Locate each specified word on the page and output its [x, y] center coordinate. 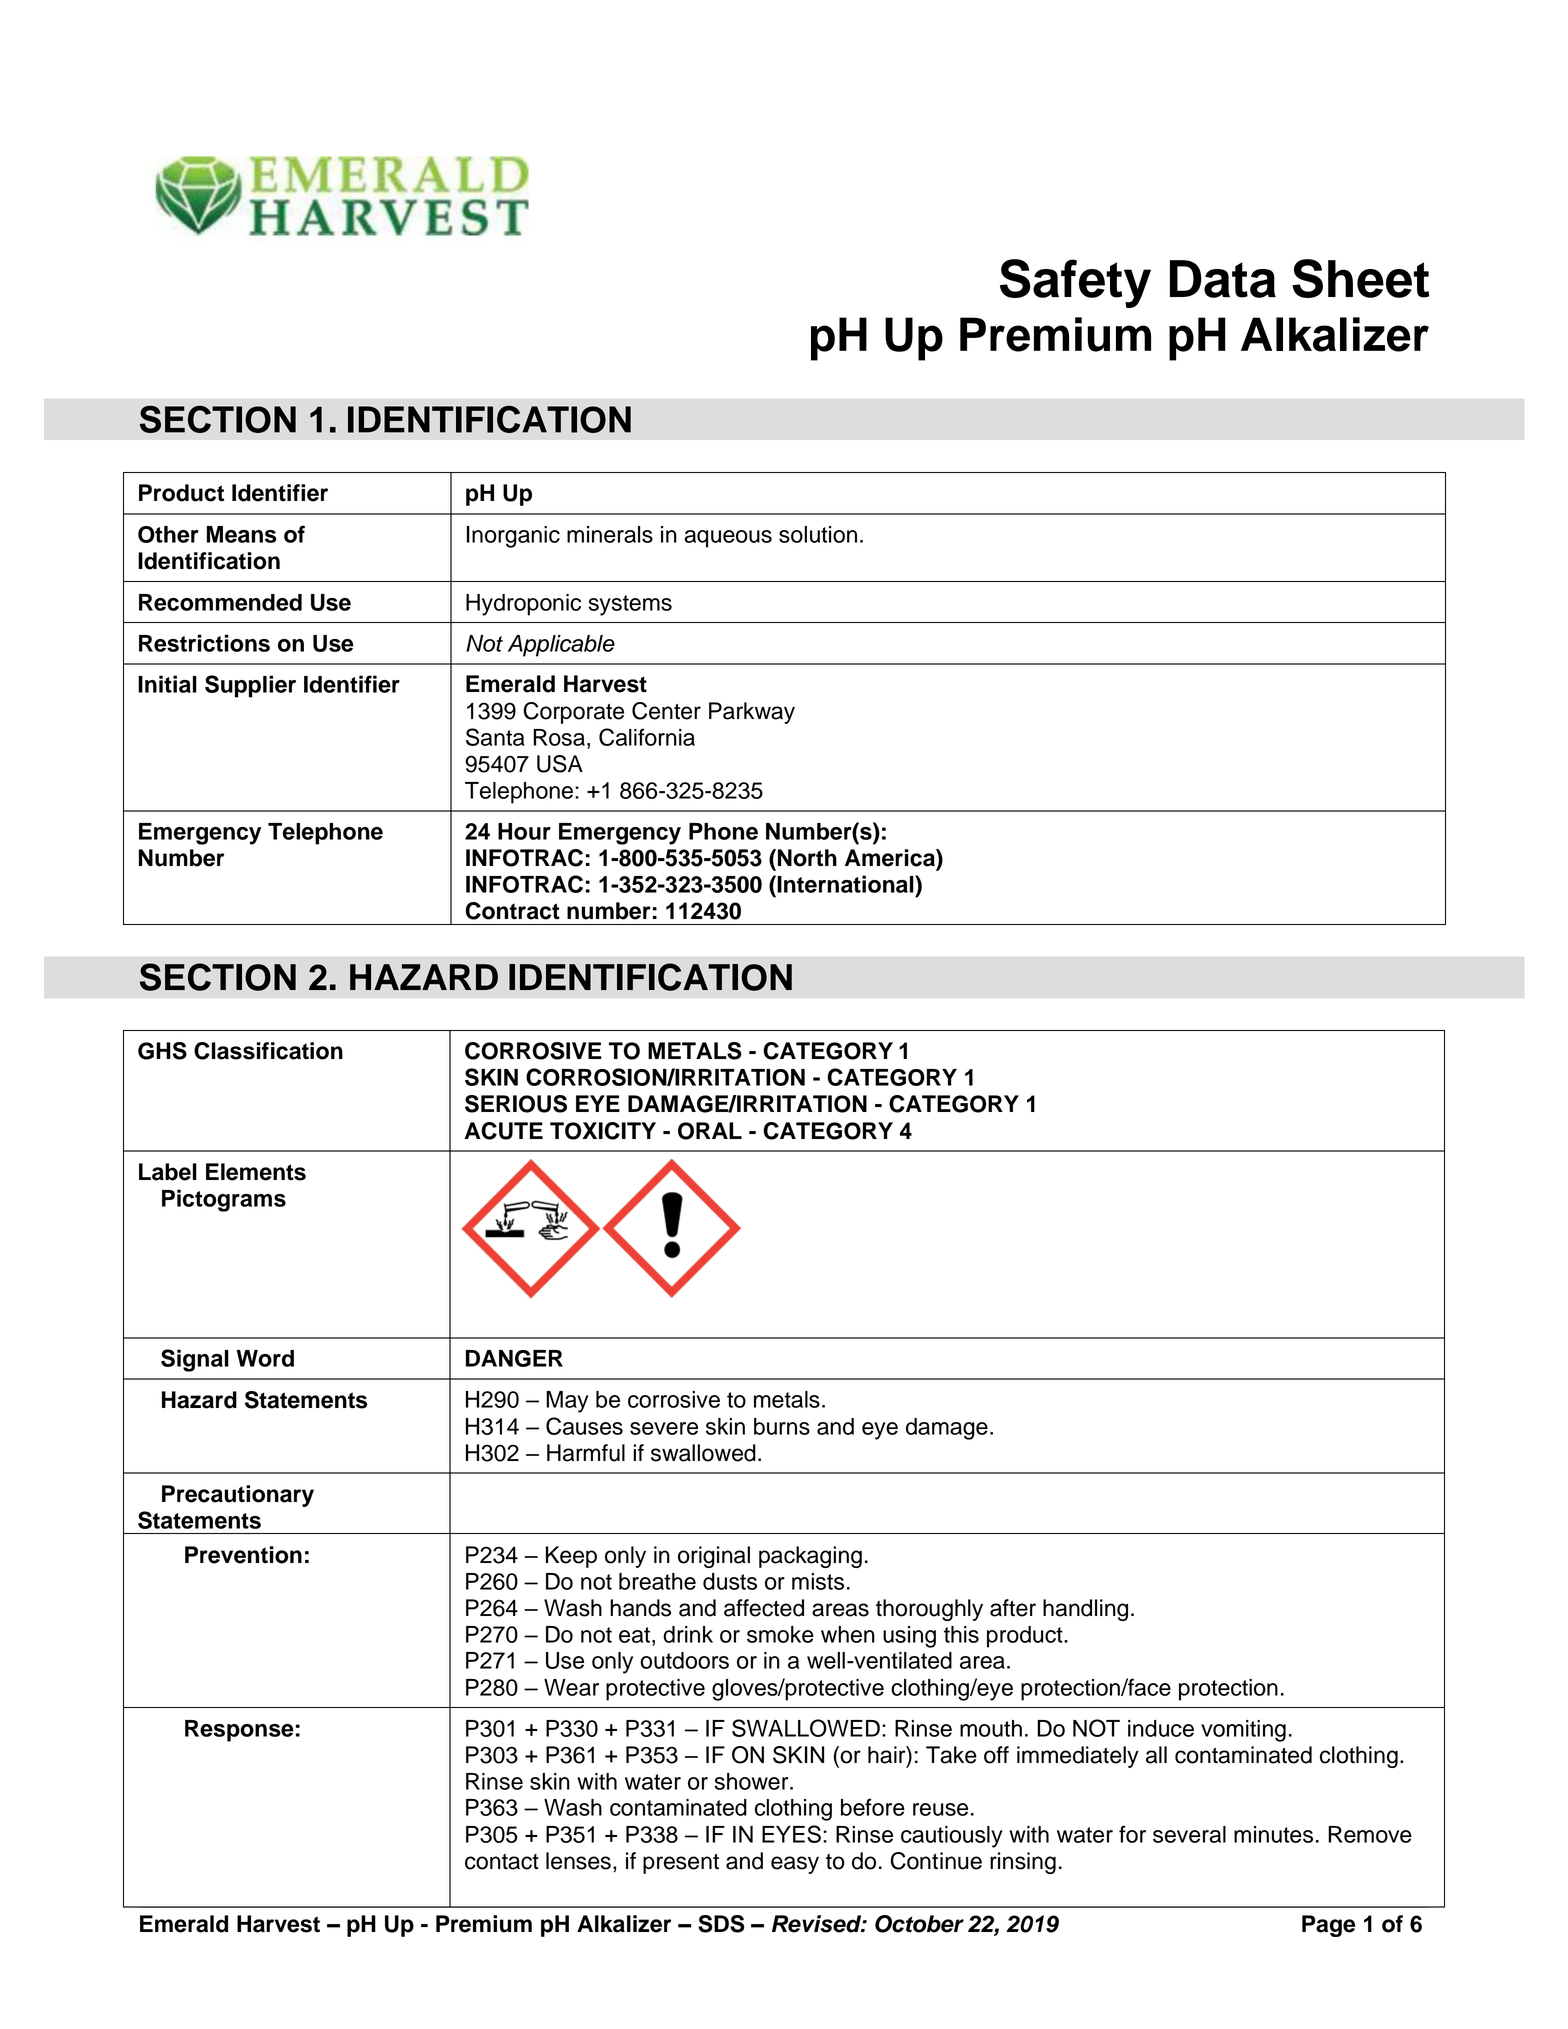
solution [818, 534]
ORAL [710, 1131]
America [891, 858]
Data [1223, 279]
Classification [268, 1051]
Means [241, 534]
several [1189, 1834]
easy [795, 1865]
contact [502, 1862]
